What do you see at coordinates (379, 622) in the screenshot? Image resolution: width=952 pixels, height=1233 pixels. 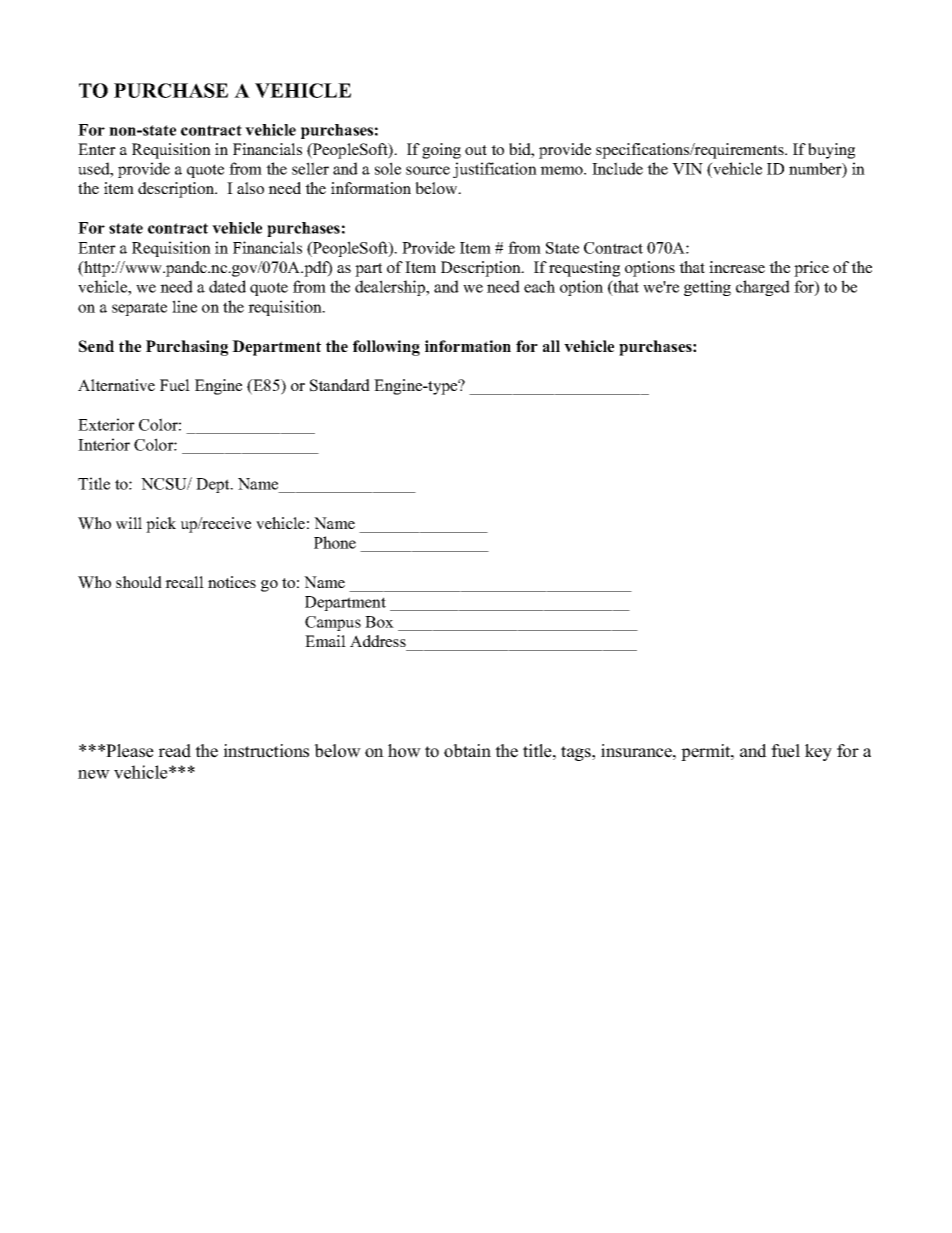 I see `Box` at bounding box center [379, 622].
